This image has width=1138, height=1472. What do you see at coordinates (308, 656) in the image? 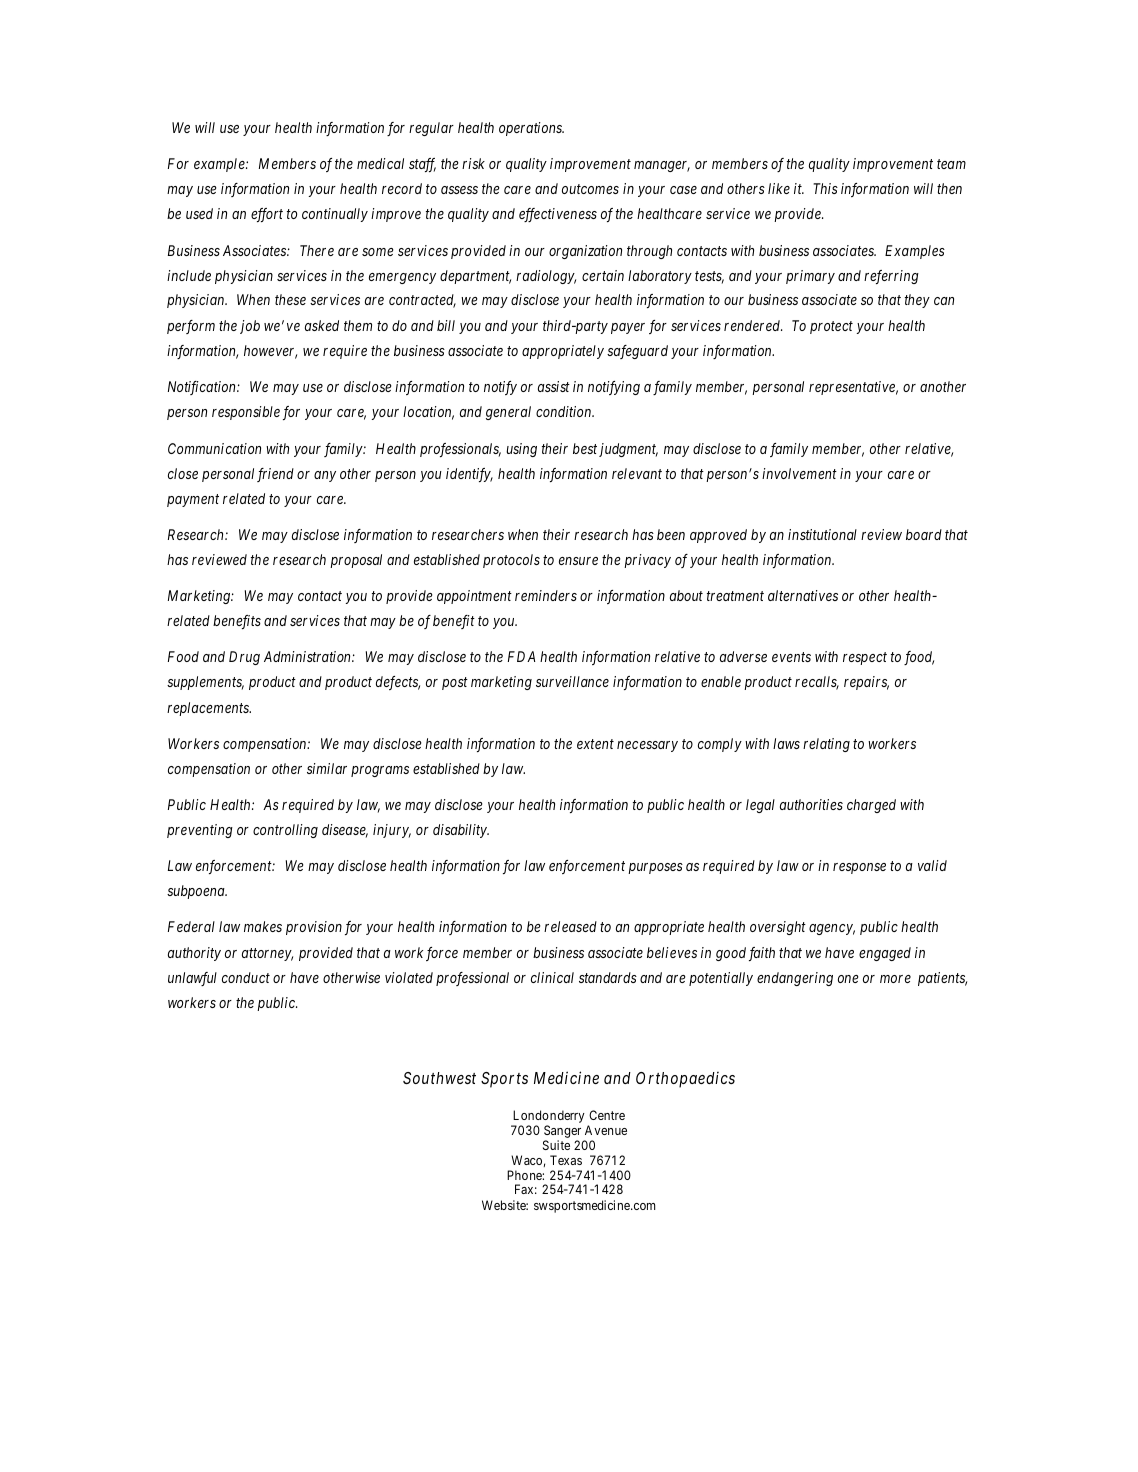
I see `Administration` at bounding box center [308, 656].
